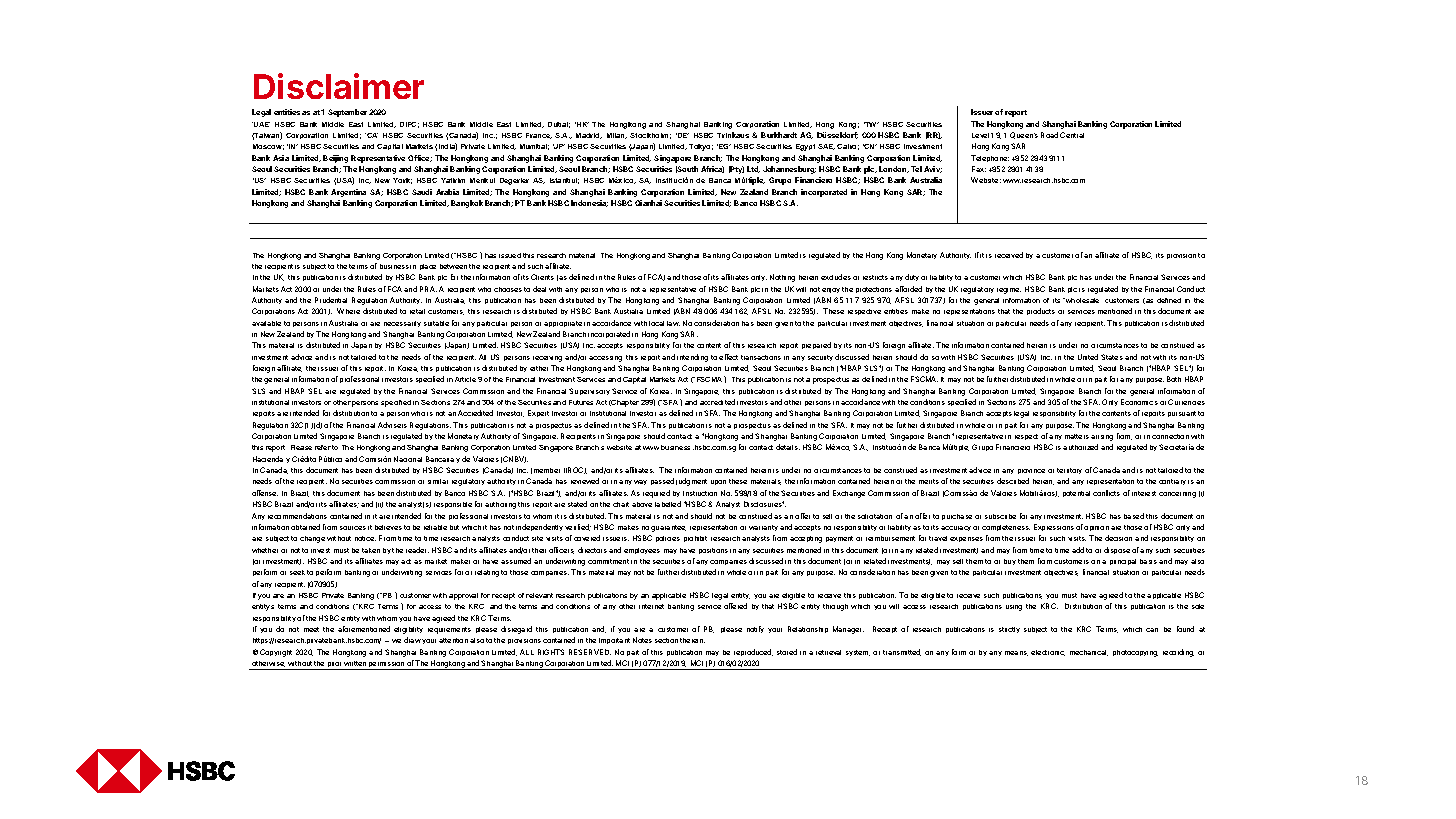 The width and height of the document is (1456, 819). What do you see at coordinates (465, 379) in the document?
I see `Article` at bounding box center [465, 379].
